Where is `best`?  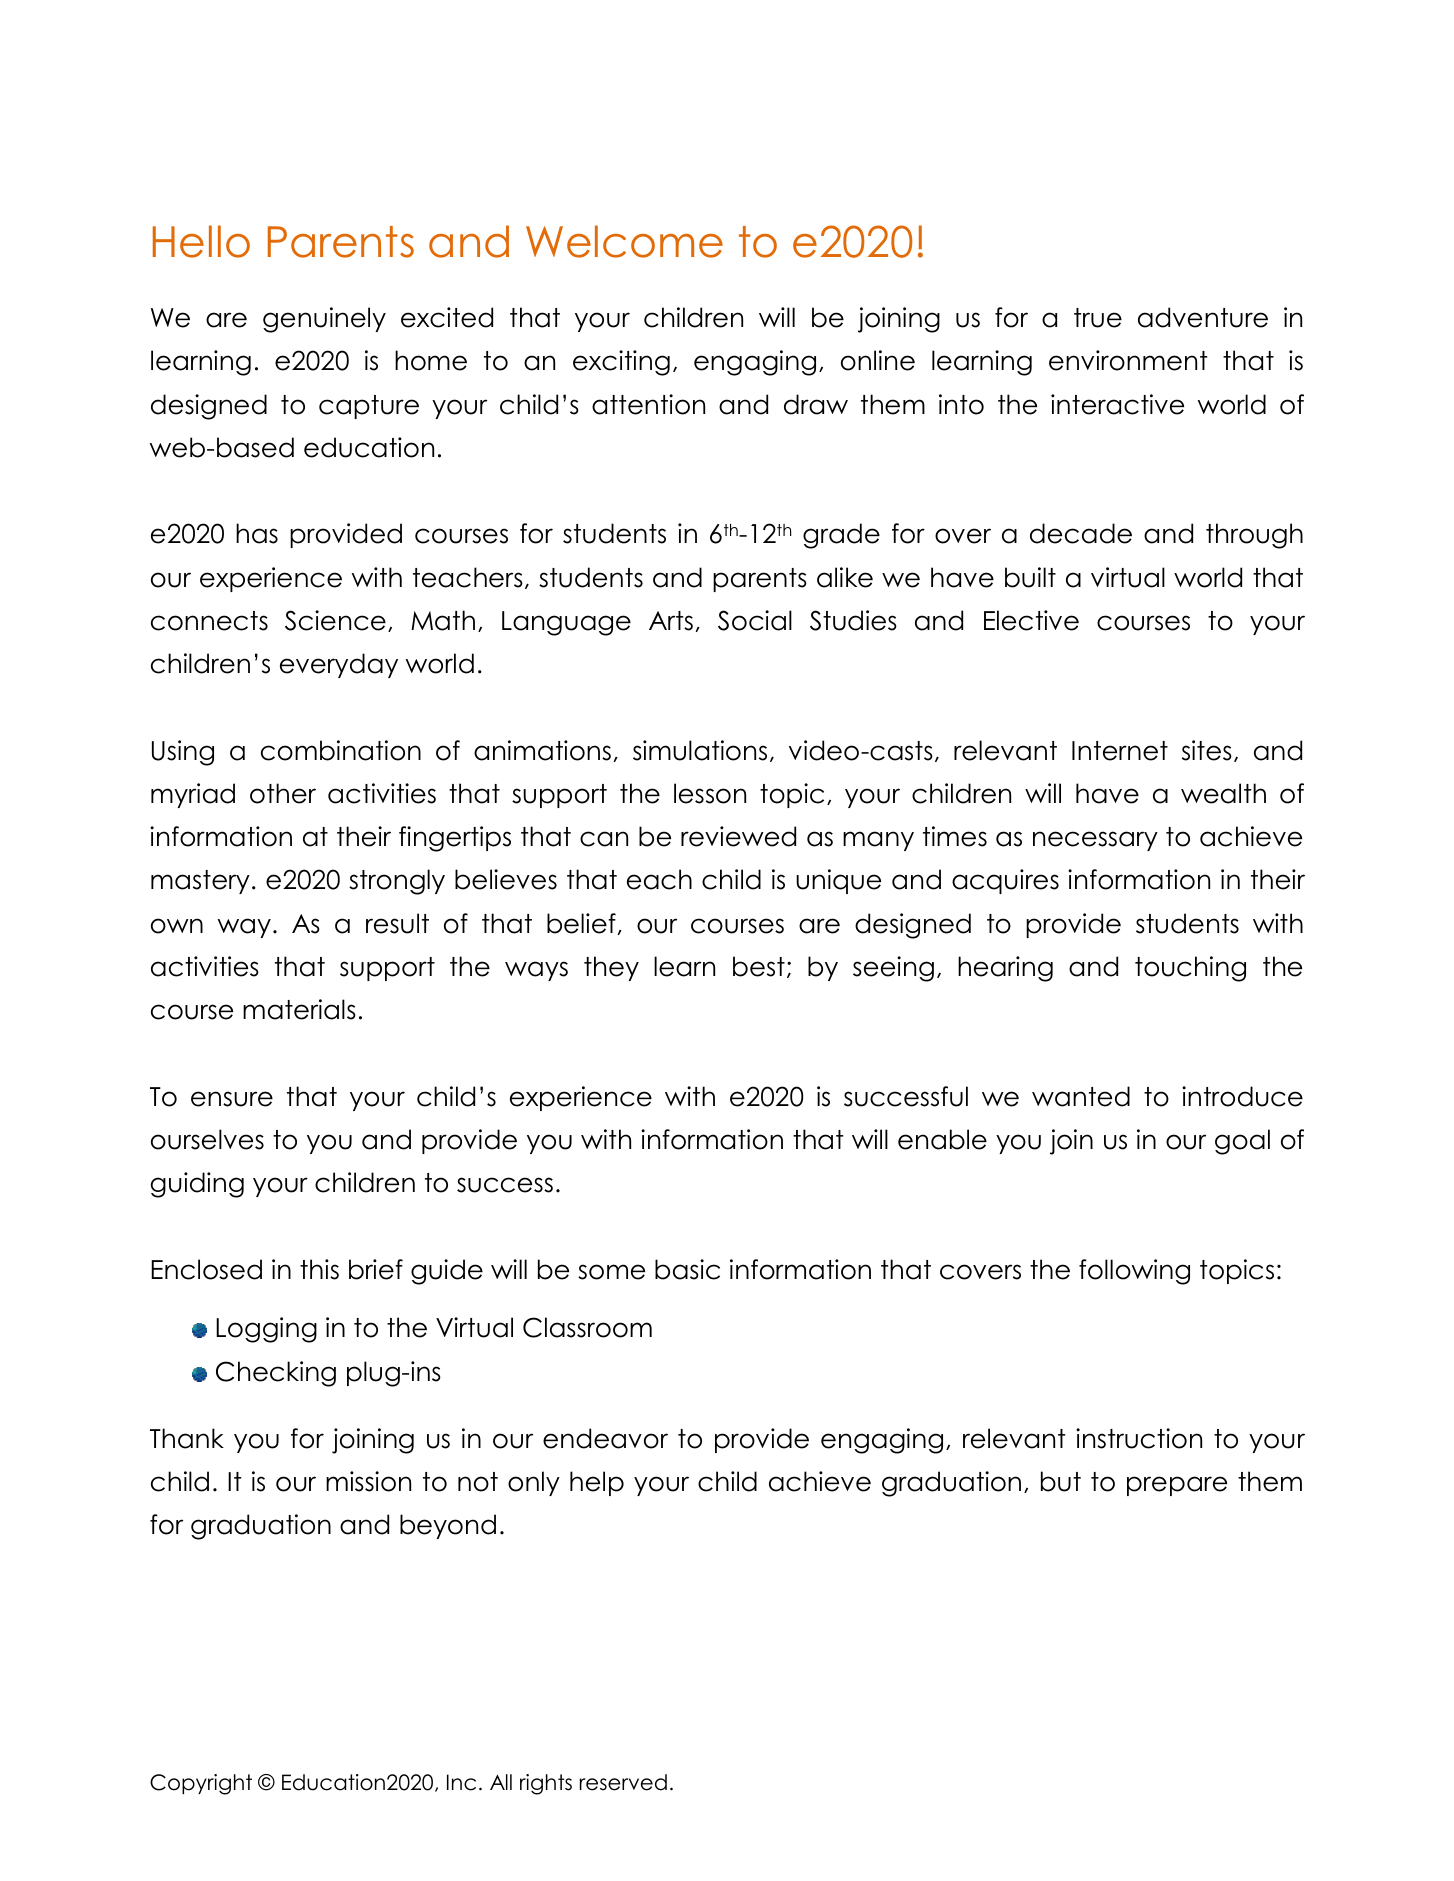 best is located at coordinates (759, 966).
